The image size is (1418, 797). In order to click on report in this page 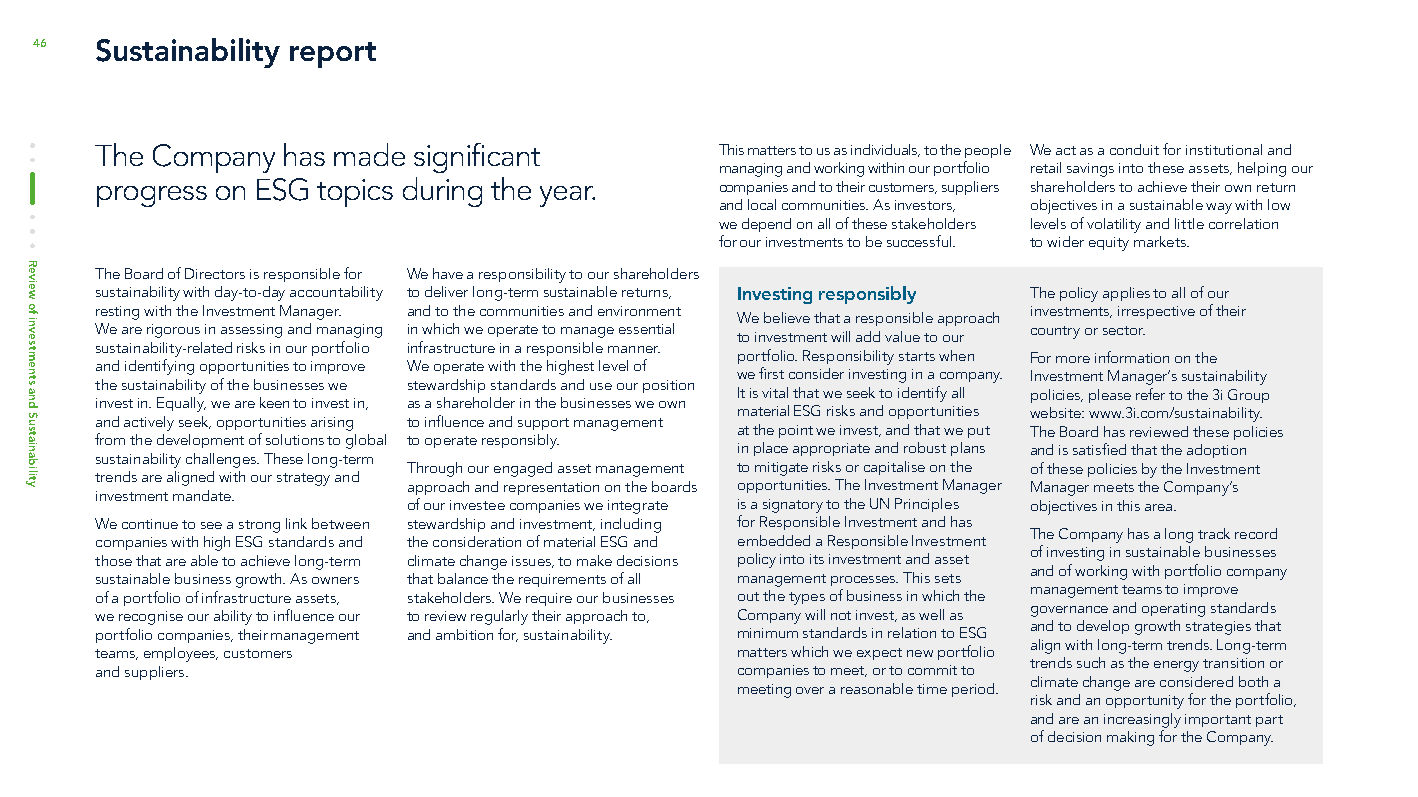, I will do `click(333, 55)`.
